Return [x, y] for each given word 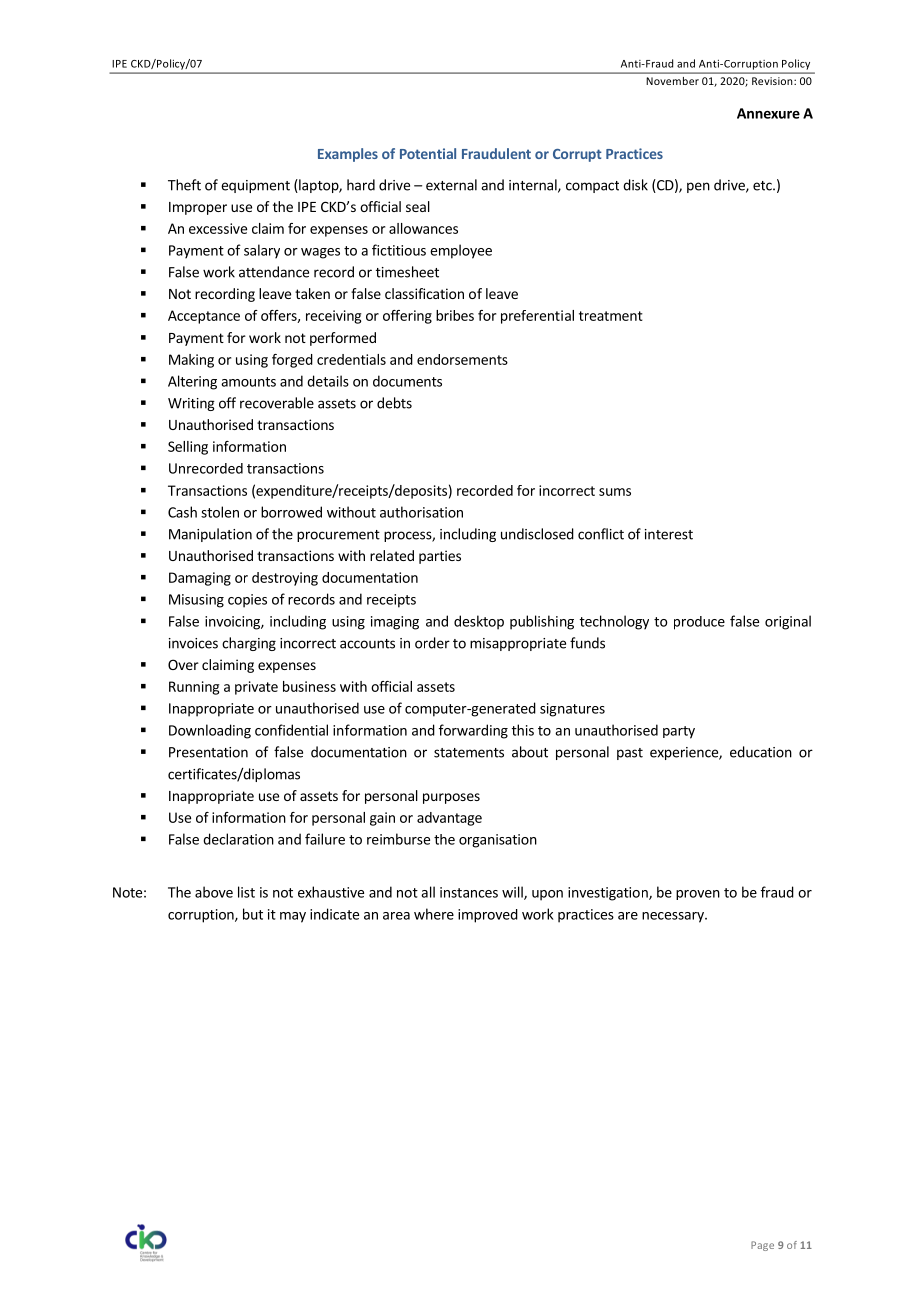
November [673, 81]
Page [762, 1246]
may [293, 917]
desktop [479, 622]
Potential [428, 153]
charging [249, 644]
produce [699, 623]
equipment [255, 186]
